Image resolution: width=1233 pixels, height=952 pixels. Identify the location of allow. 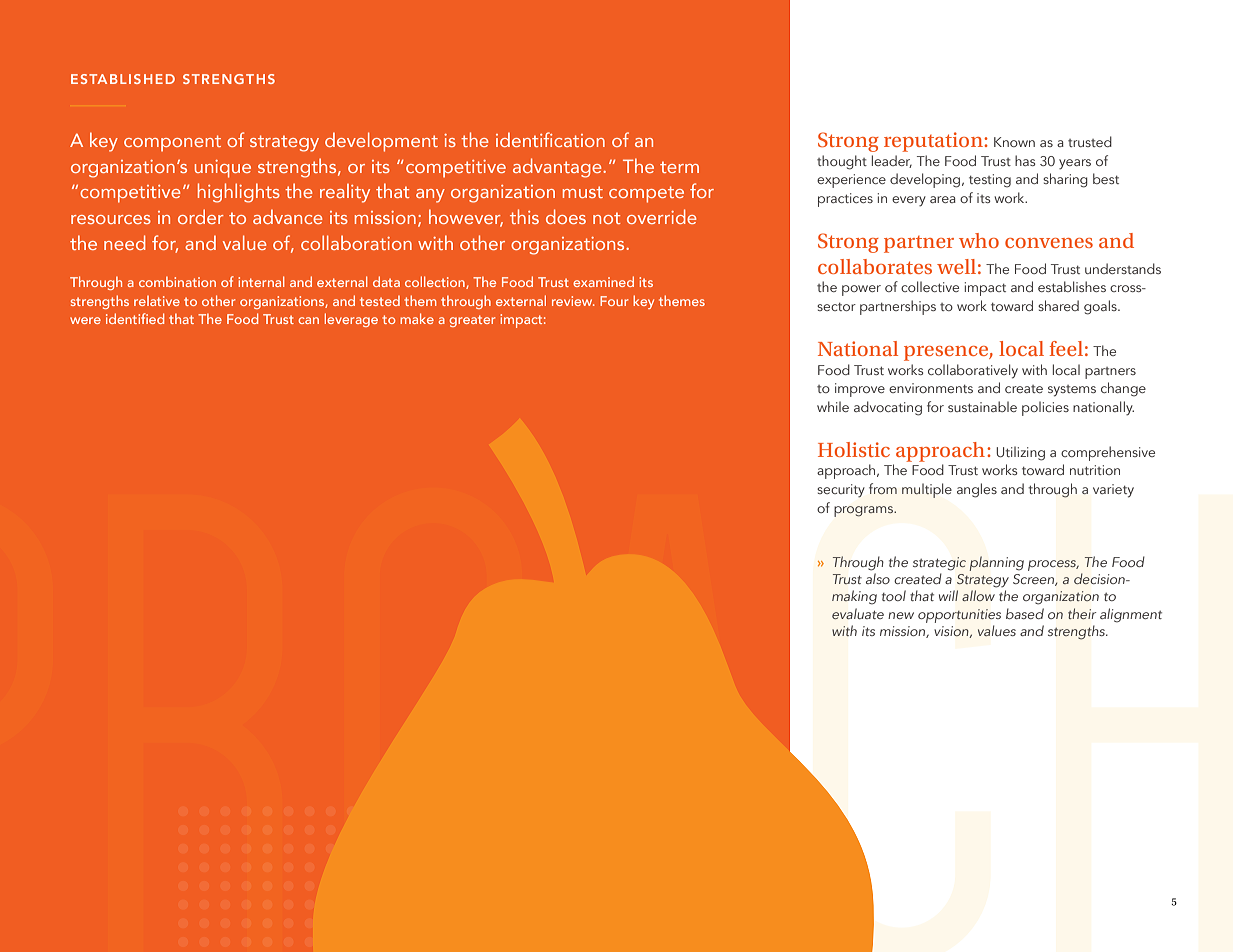
(978, 595).
